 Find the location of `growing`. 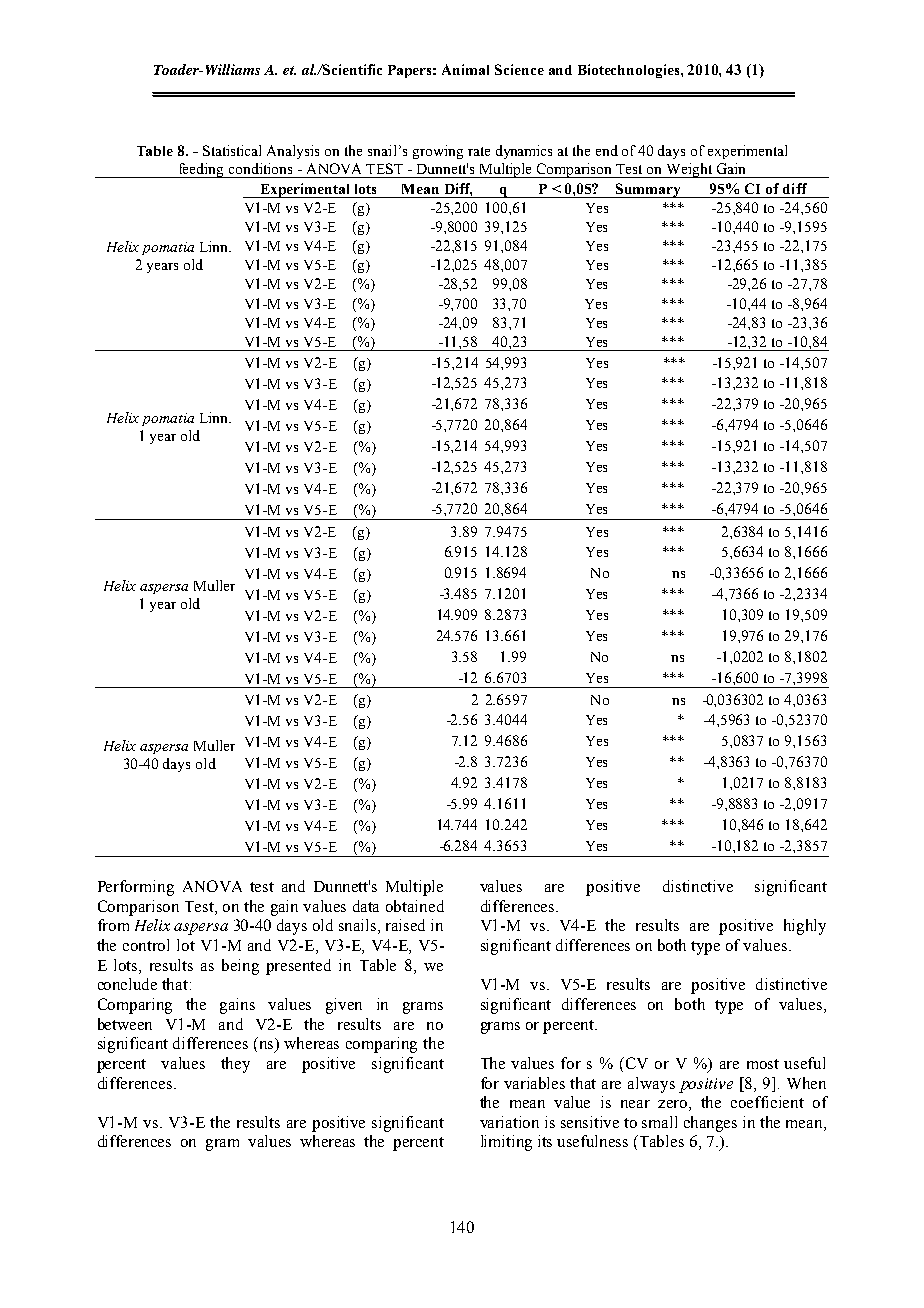

growing is located at coordinates (438, 152).
